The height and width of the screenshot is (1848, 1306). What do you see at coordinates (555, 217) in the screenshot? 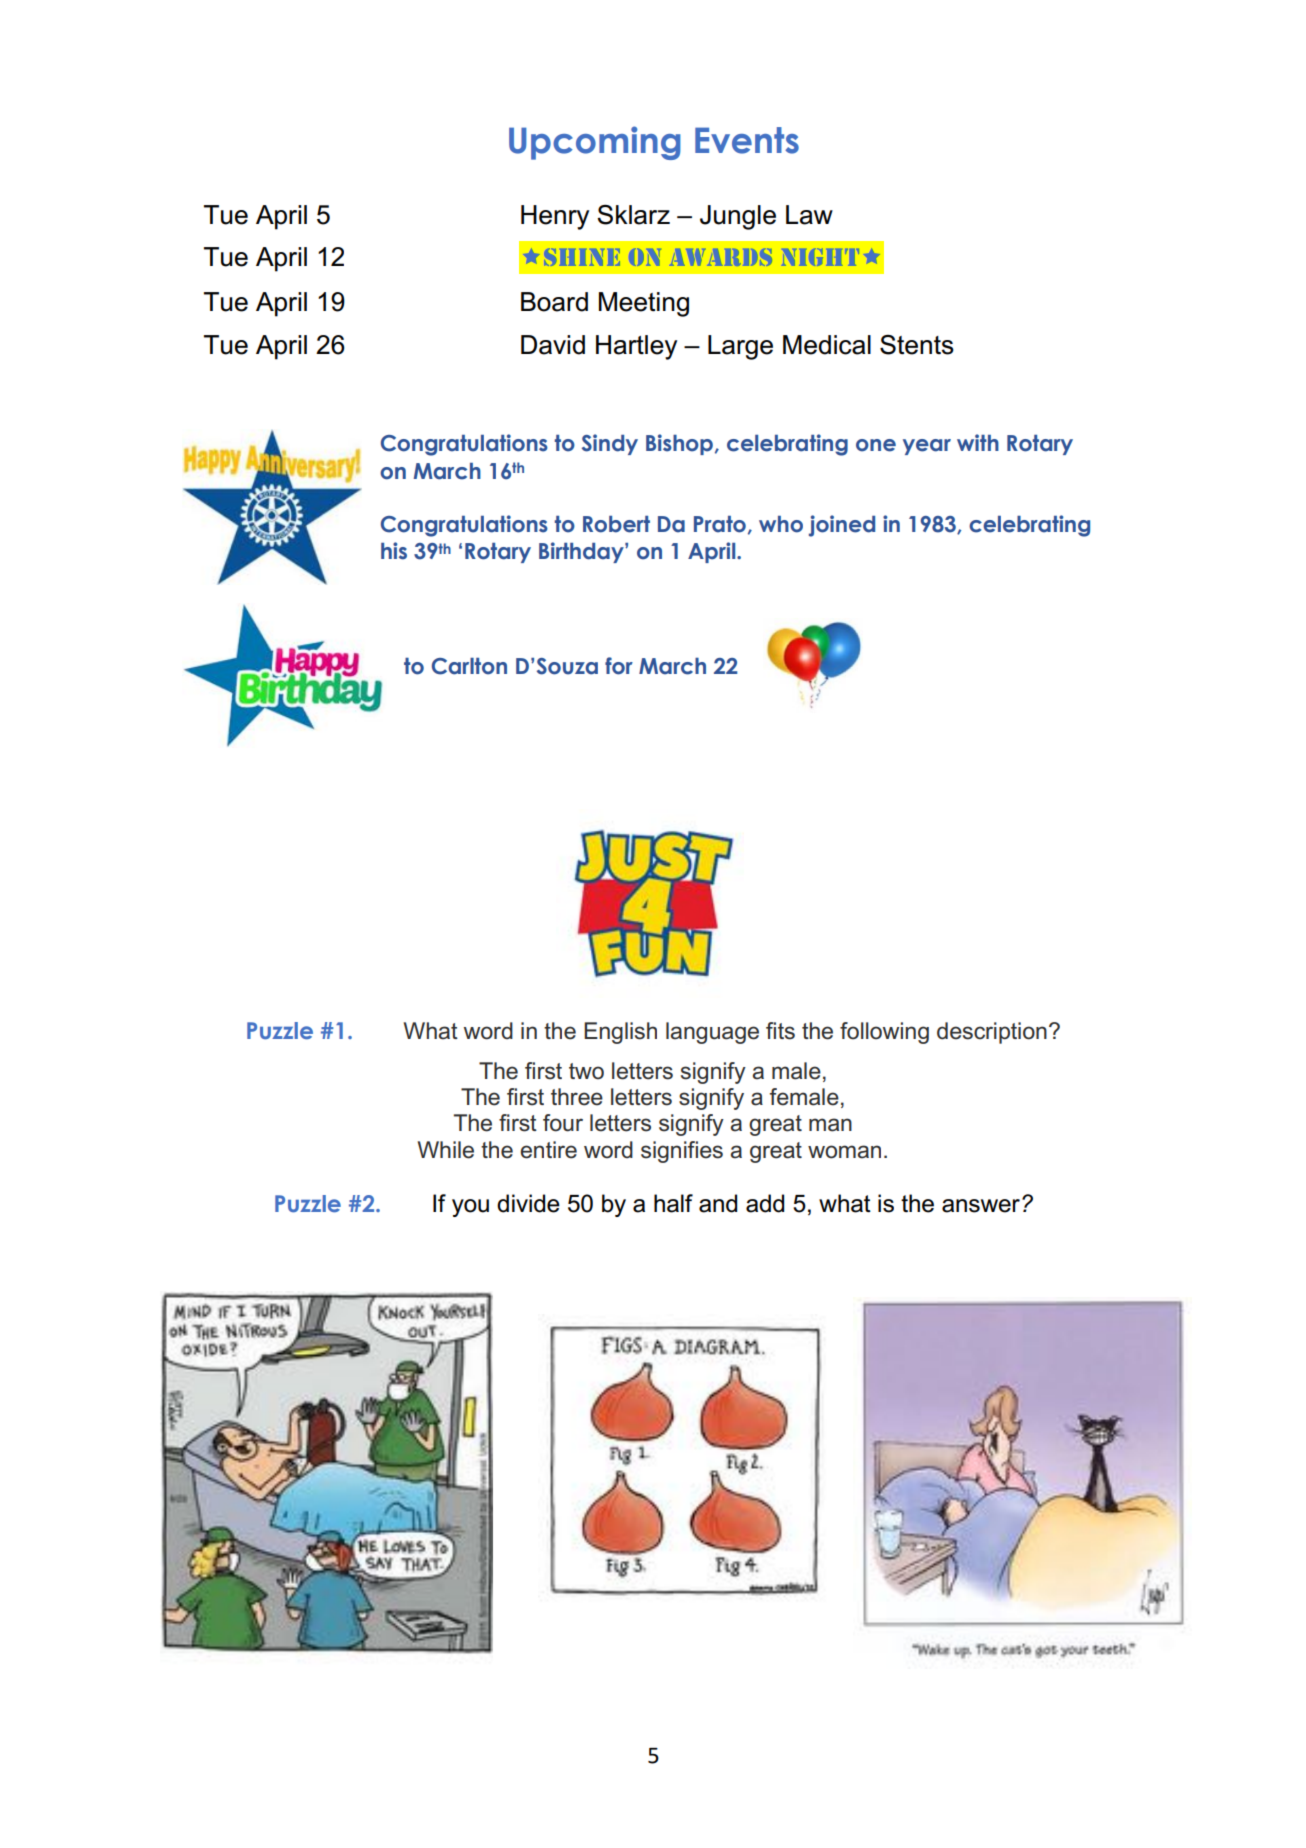
I see `Henry` at bounding box center [555, 217].
